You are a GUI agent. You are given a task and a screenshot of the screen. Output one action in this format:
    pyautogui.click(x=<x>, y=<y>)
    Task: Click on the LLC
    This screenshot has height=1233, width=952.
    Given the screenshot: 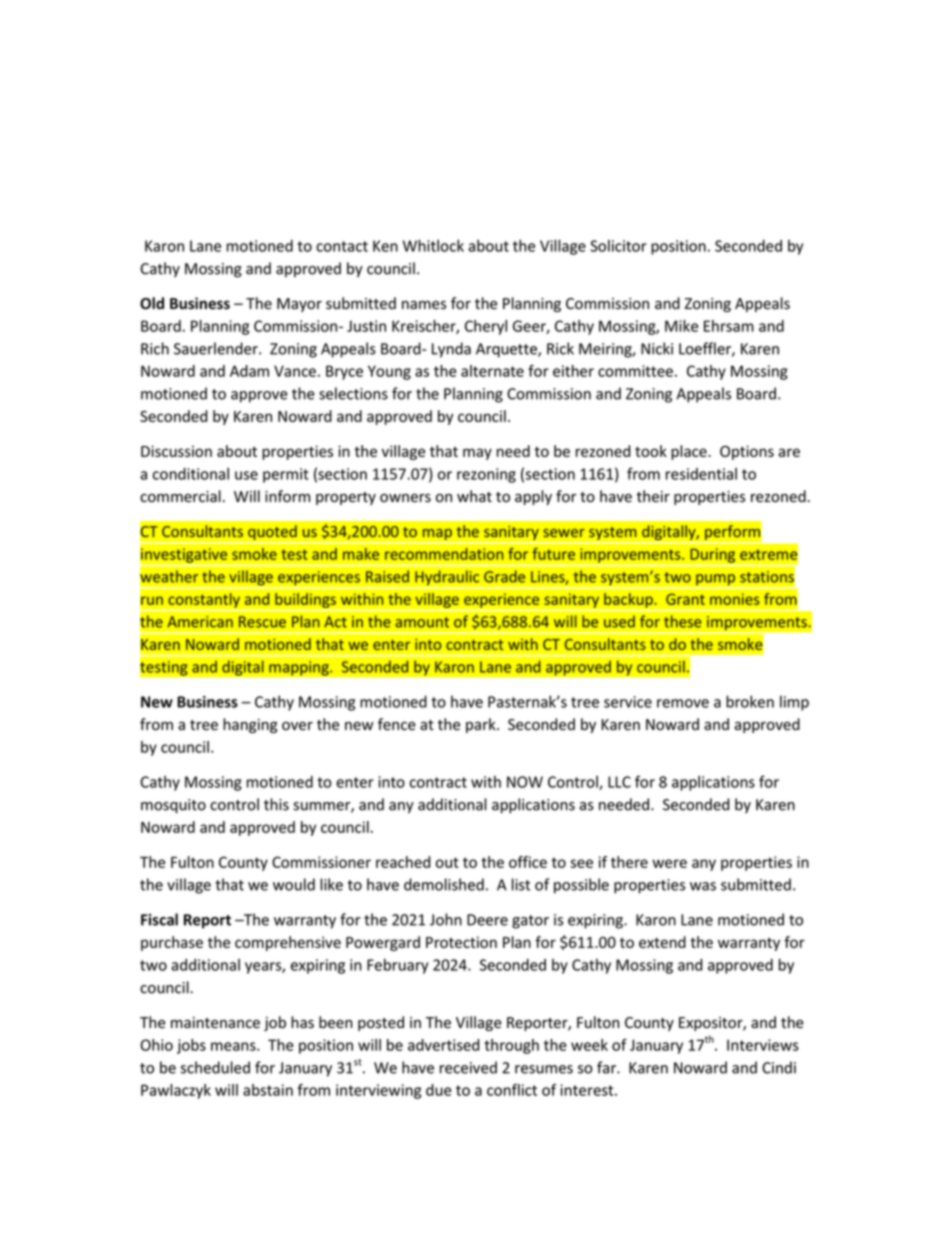 What is the action you would take?
    pyautogui.click(x=619, y=782)
